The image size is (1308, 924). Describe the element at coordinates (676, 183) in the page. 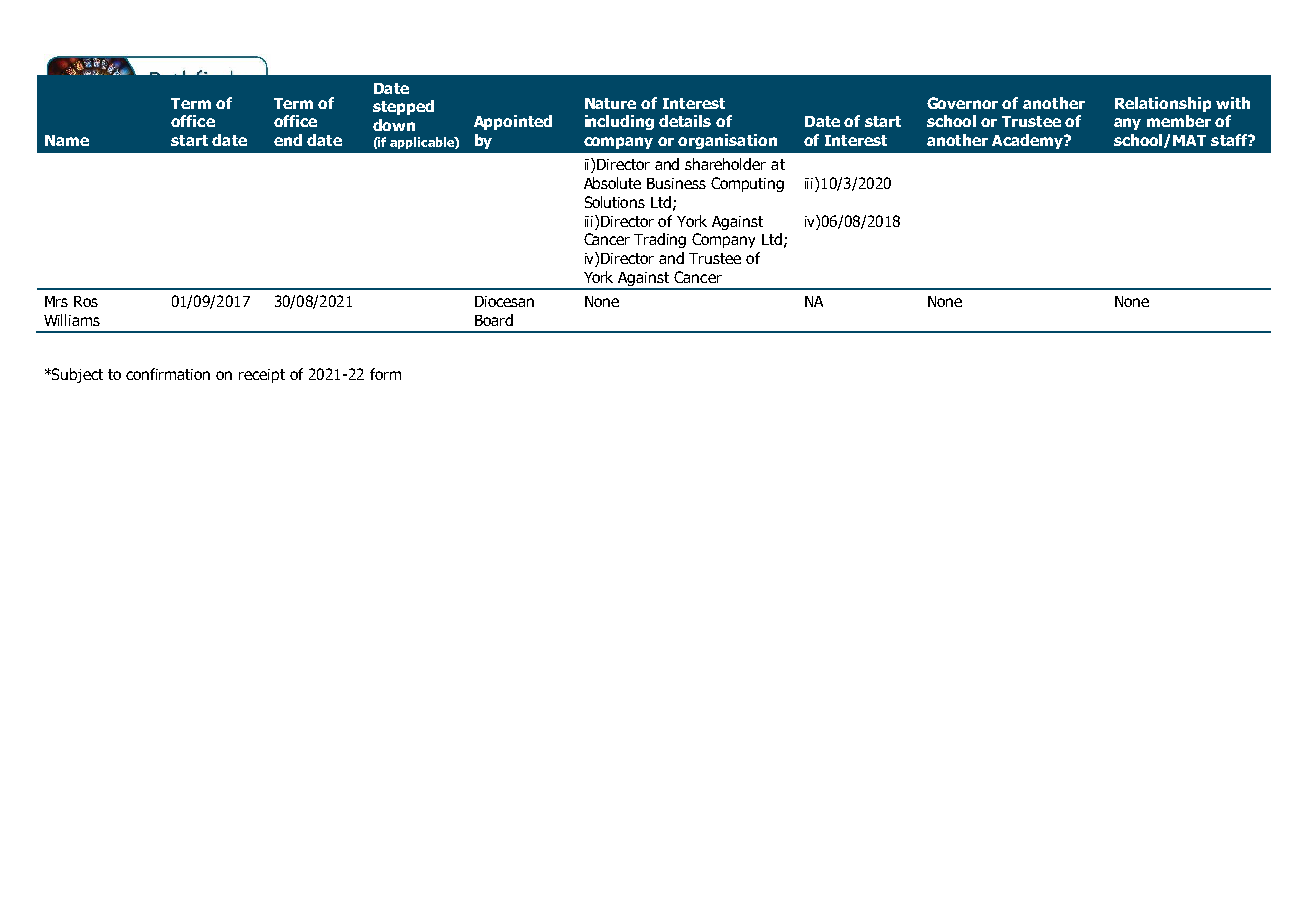

I see `Business` at that location.
